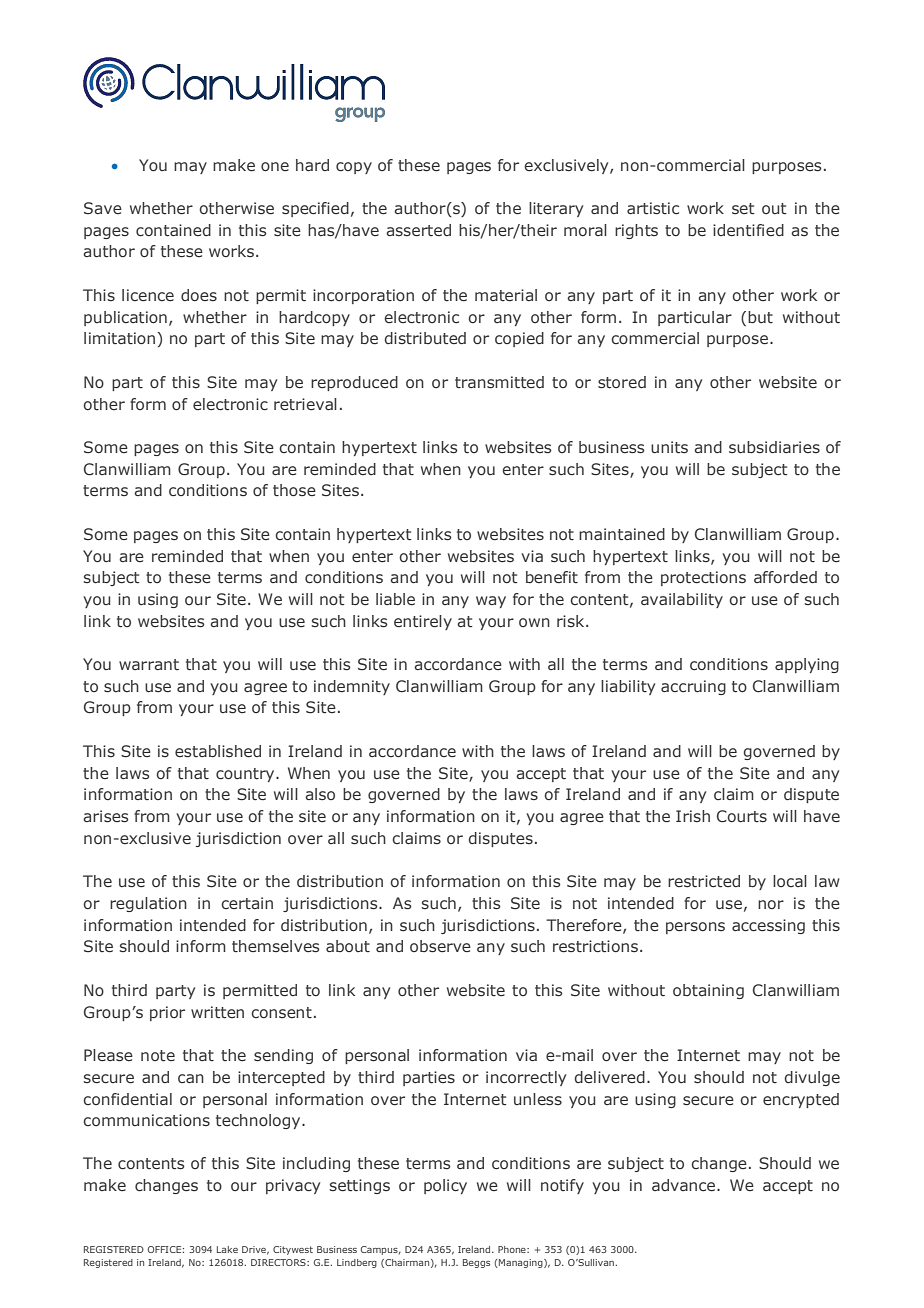  Describe the element at coordinates (305, 404) in the screenshot. I see `retrieval` at that location.
